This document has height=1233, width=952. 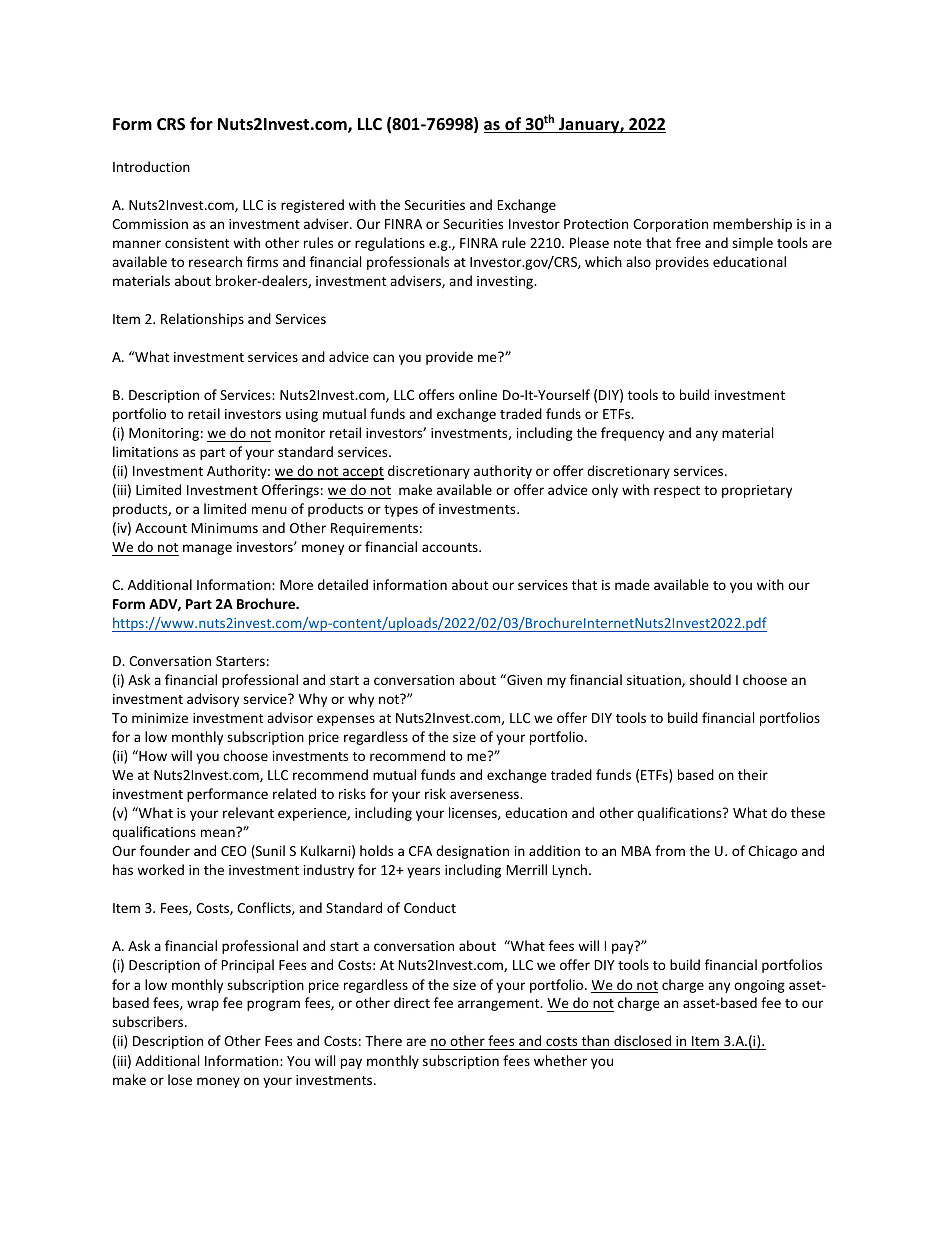 I want to click on membership, so click(x=752, y=225).
